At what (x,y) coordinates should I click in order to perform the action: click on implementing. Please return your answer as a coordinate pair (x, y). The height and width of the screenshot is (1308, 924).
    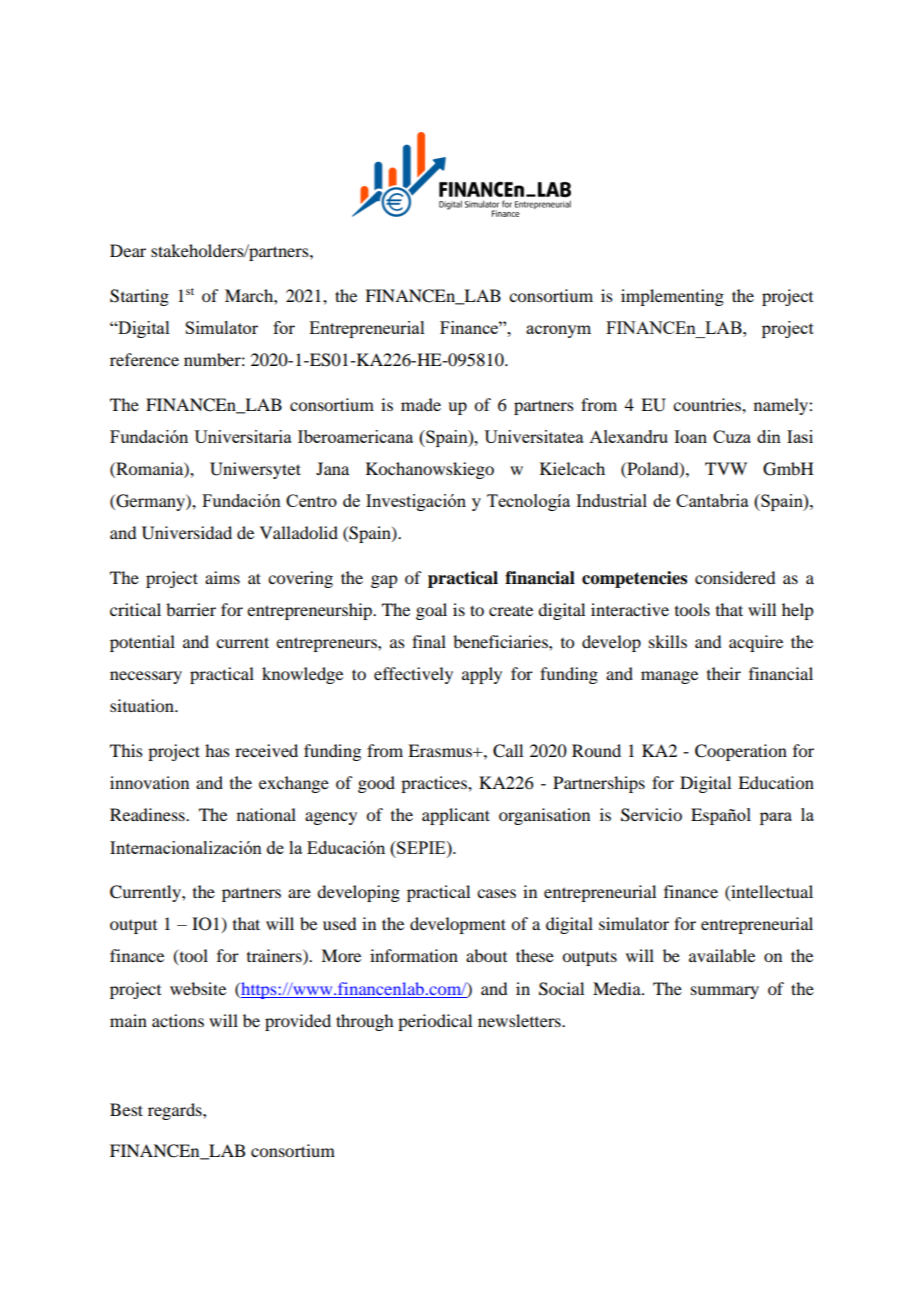
    Looking at the image, I should click on (672, 297).
